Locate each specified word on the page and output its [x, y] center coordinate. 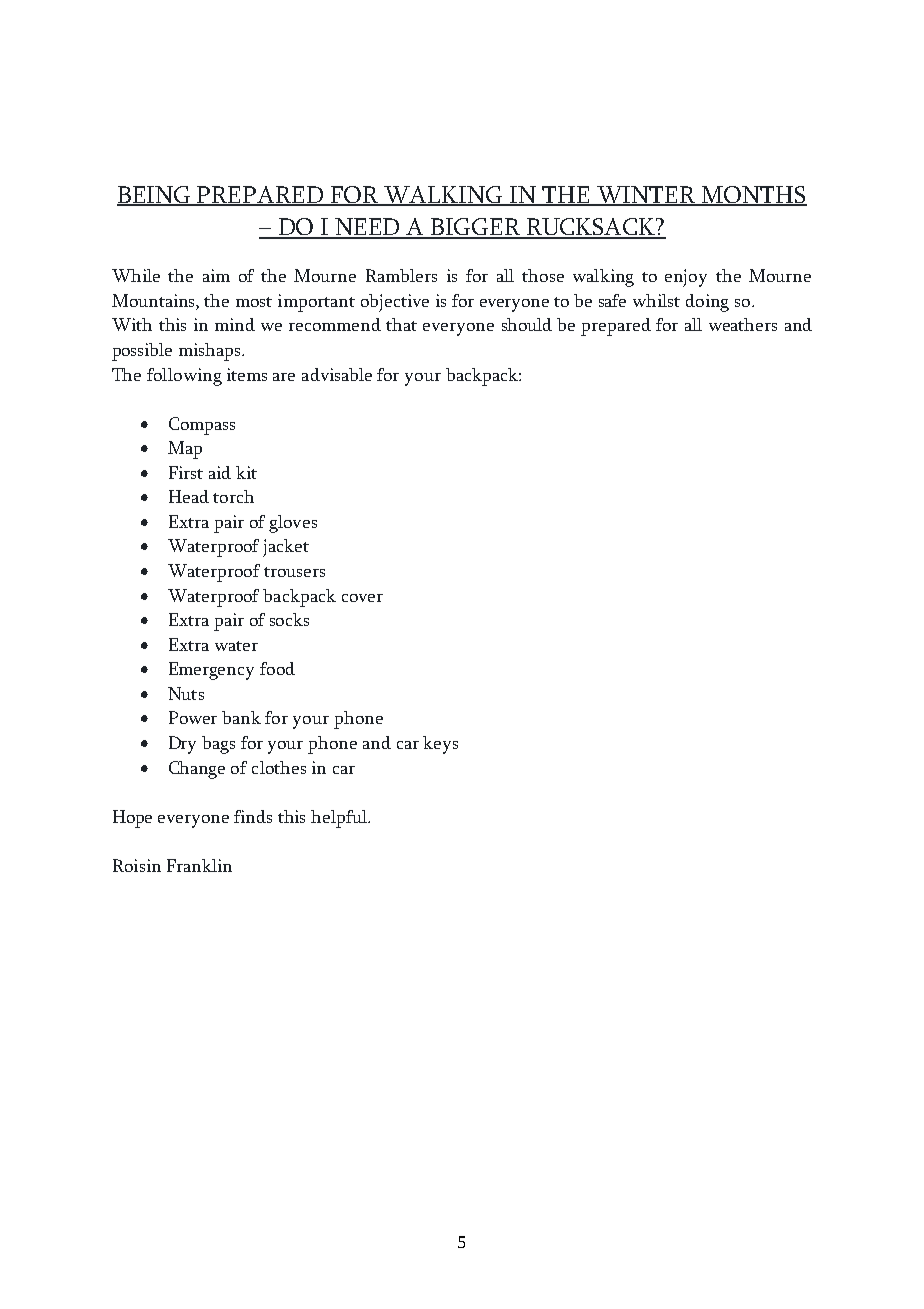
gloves [293, 524]
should [527, 324]
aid [220, 472]
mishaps [211, 352]
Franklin [199, 865]
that [401, 324]
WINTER [646, 195]
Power [193, 717]
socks [289, 619]
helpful [340, 819]
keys [440, 745]
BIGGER [476, 228]
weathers [743, 324]
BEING [155, 195]
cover [362, 598]
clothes [279, 767]
